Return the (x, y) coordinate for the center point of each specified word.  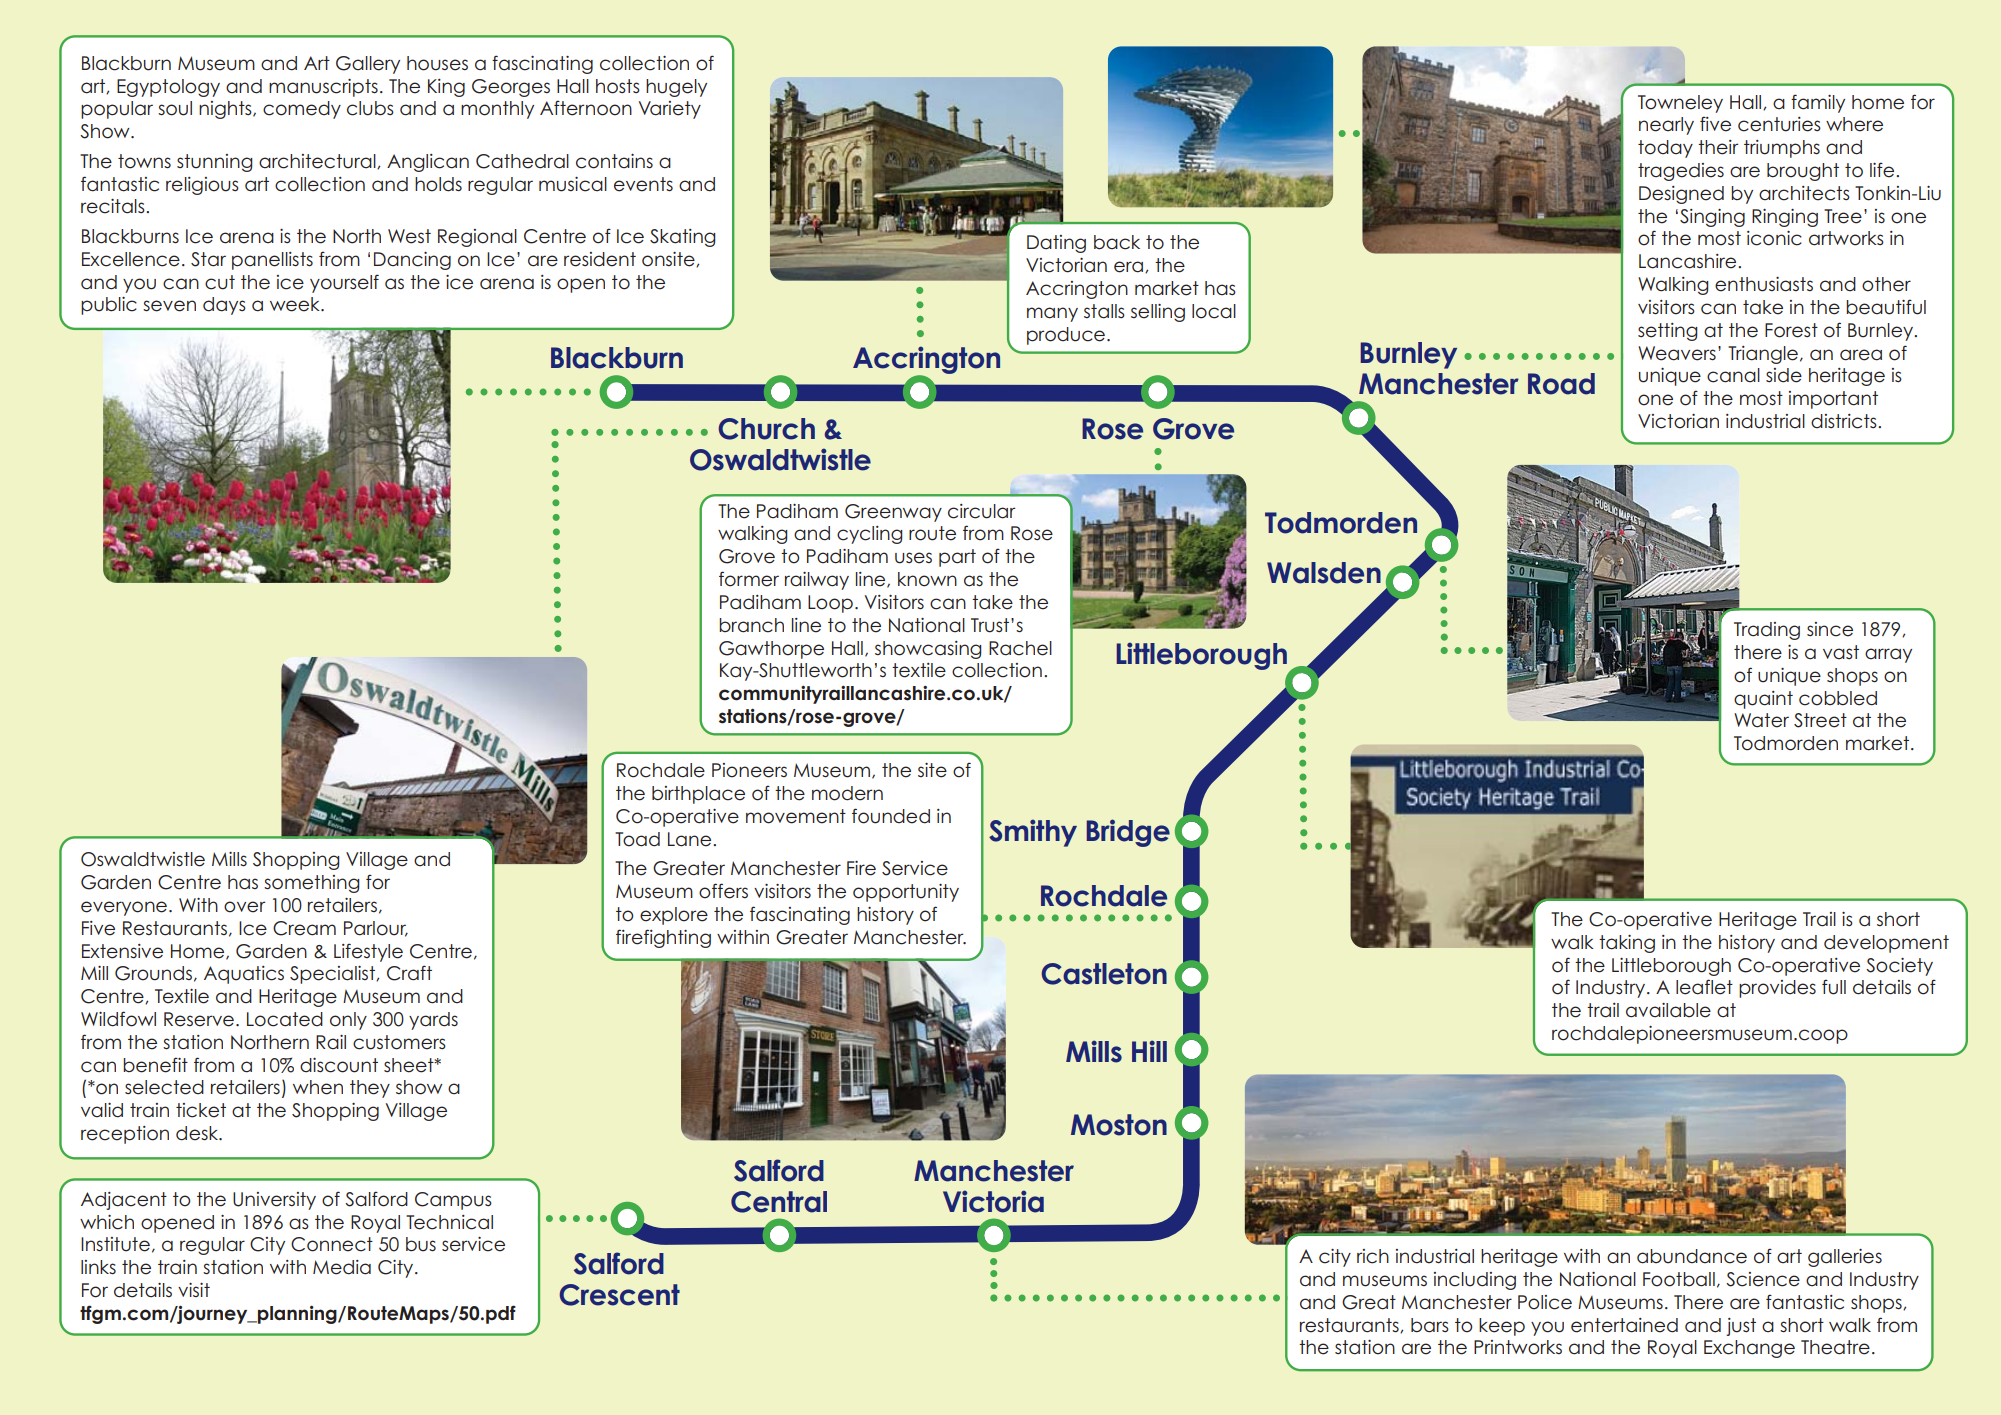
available (1668, 1010)
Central (779, 1202)
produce (1067, 336)
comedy (302, 110)
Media (342, 1267)
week (296, 304)
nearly (1666, 126)
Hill (1149, 1051)
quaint (1763, 700)
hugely (676, 88)
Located (285, 1019)
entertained (1624, 1325)
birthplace (698, 795)
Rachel (1020, 648)
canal (1733, 375)
